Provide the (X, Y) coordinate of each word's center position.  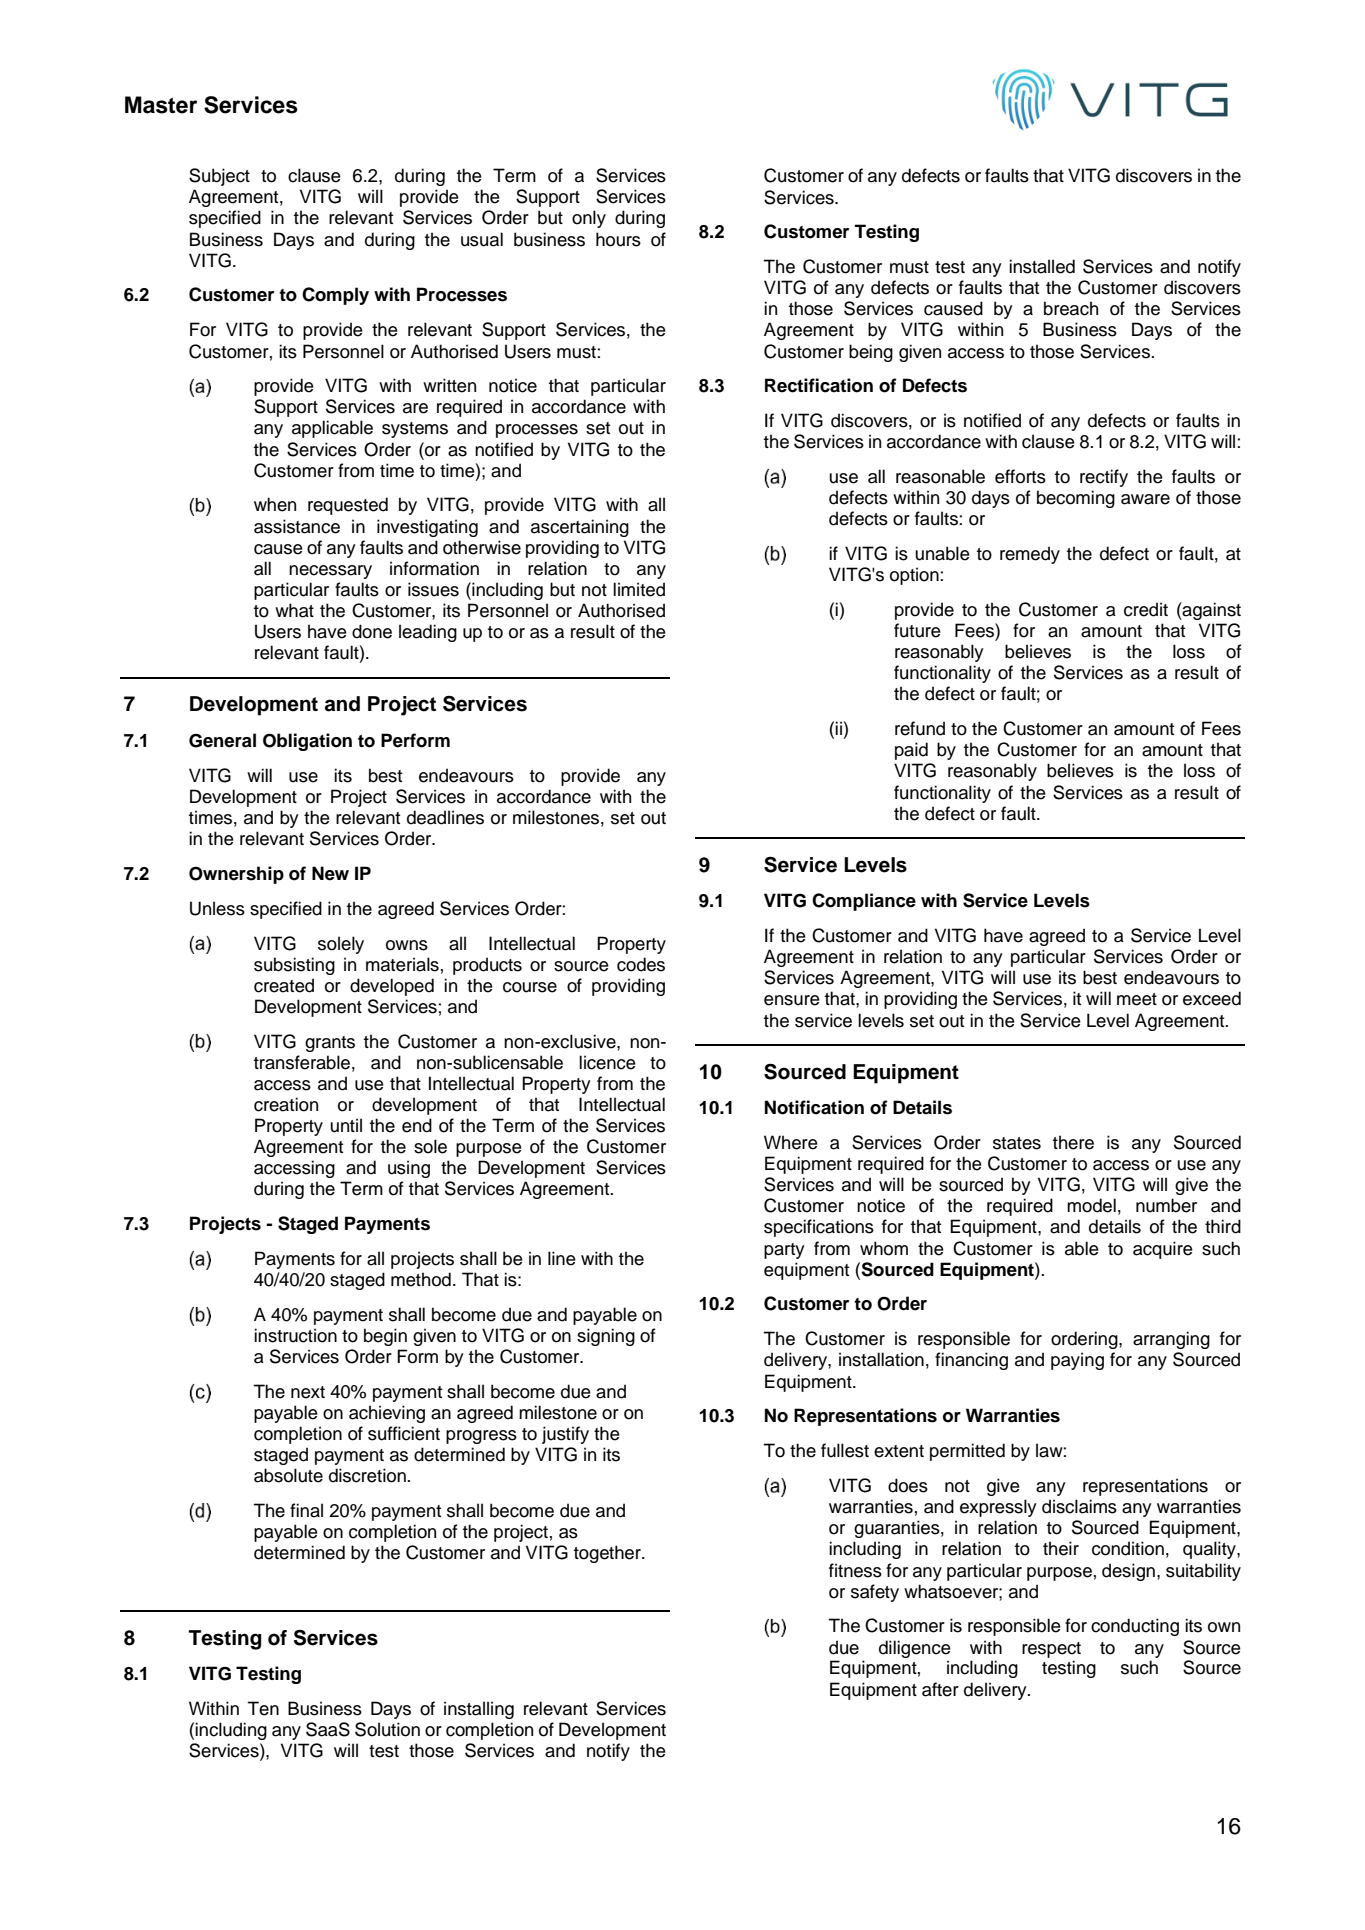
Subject (219, 177)
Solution (387, 1729)
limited (639, 589)
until (346, 1125)
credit (1146, 609)
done (372, 631)
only (589, 219)
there (1073, 1142)
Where (791, 1142)
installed (1042, 266)
